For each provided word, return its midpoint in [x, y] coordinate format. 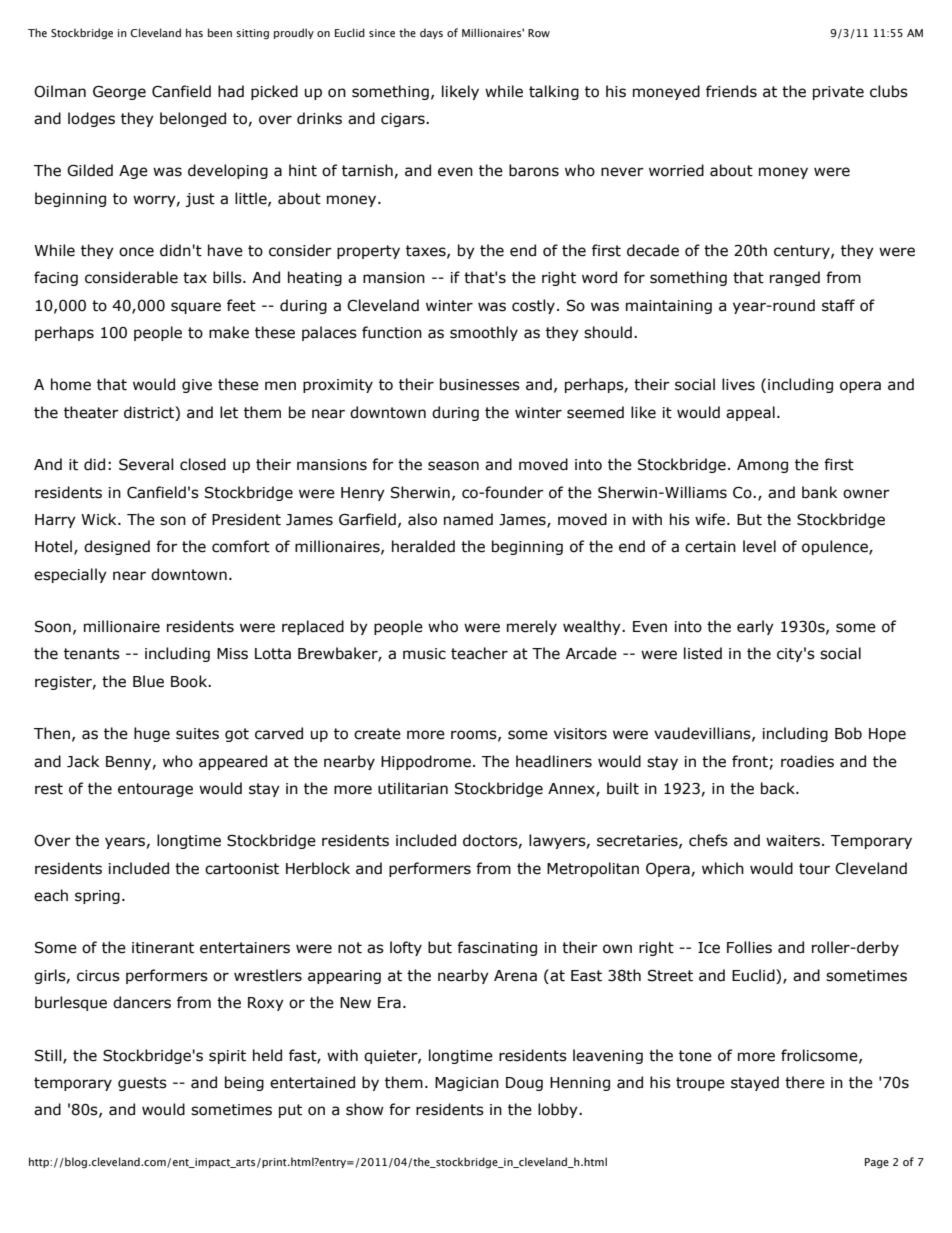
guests [142, 1084]
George [119, 93]
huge [152, 734]
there [805, 1082]
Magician [467, 1084]
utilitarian [413, 788]
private [838, 93]
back [779, 788]
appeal [750, 413]
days [431, 33]
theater [91, 412]
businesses [480, 384]
